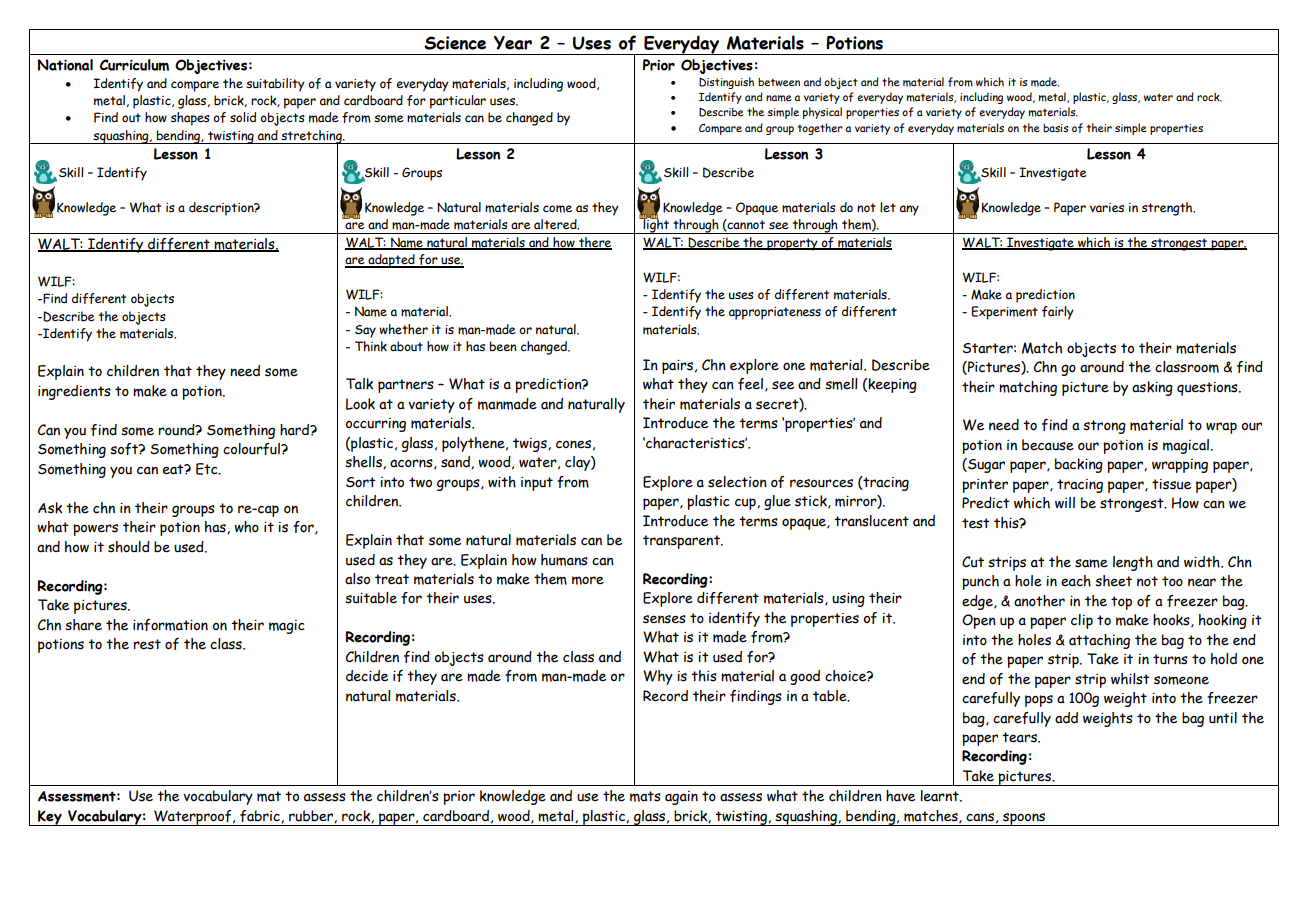 The height and width of the screenshot is (924, 1308). I want to click on fabric, so click(261, 816).
